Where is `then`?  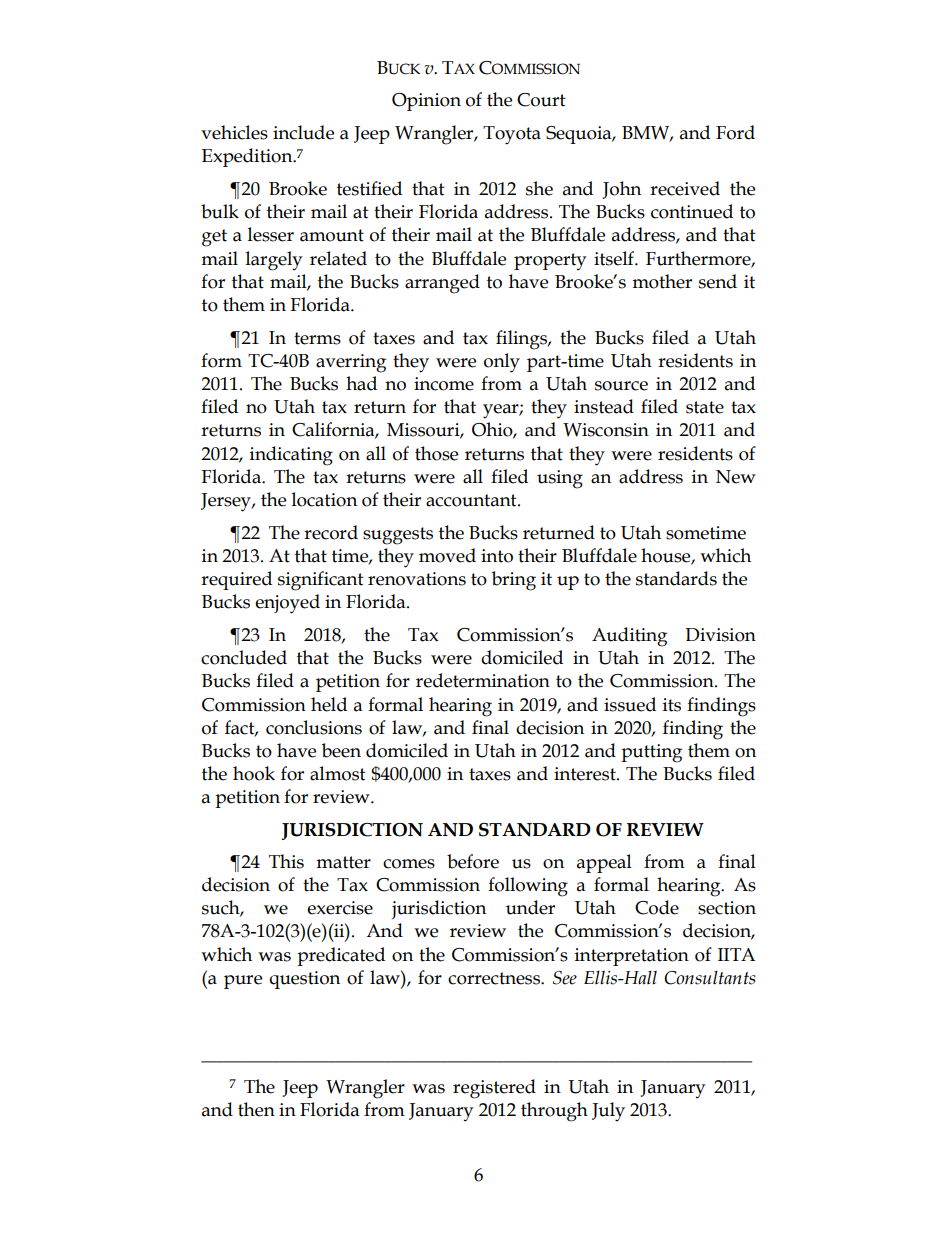 then is located at coordinates (256, 1109).
